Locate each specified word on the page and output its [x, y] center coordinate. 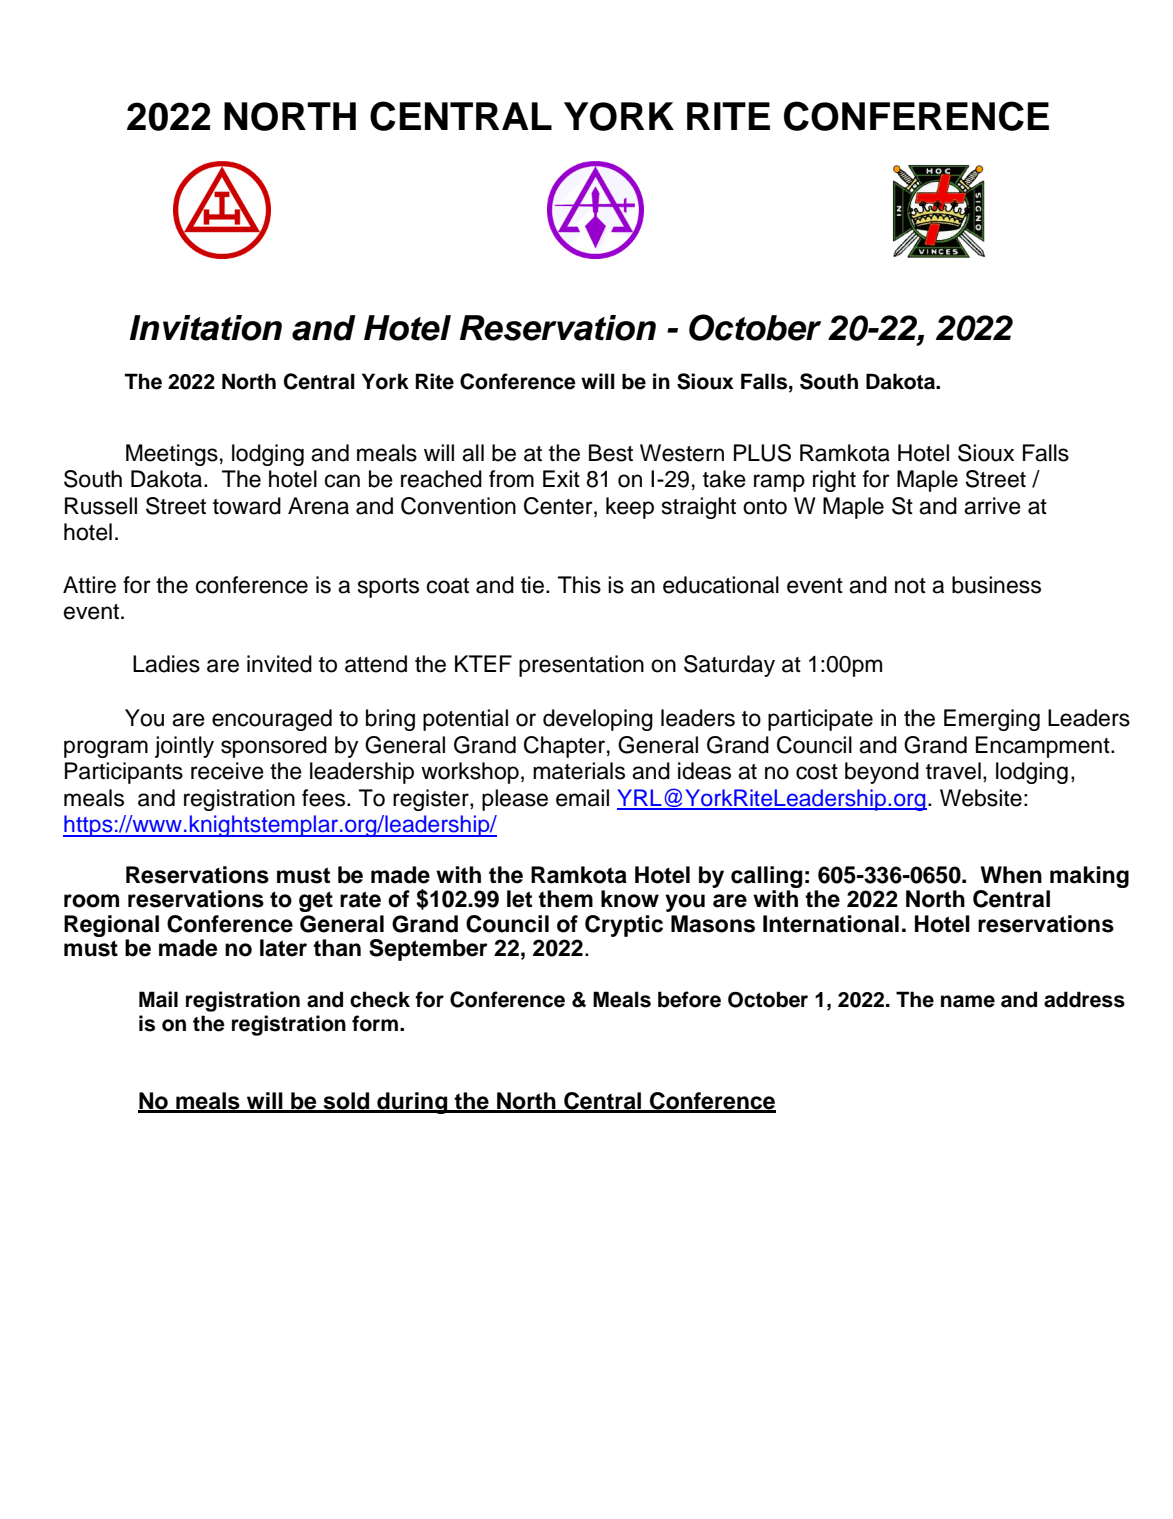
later [283, 948]
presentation [581, 666]
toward [247, 506]
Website [981, 798]
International [831, 924]
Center [559, 506]
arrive [992, 506]
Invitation [206, 328]
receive [227, 771]
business [996, 585]
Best [611, 453]
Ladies [166, 664]
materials [579, 771]
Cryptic [624, 926]
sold [347, 1102]
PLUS [762, 453]
